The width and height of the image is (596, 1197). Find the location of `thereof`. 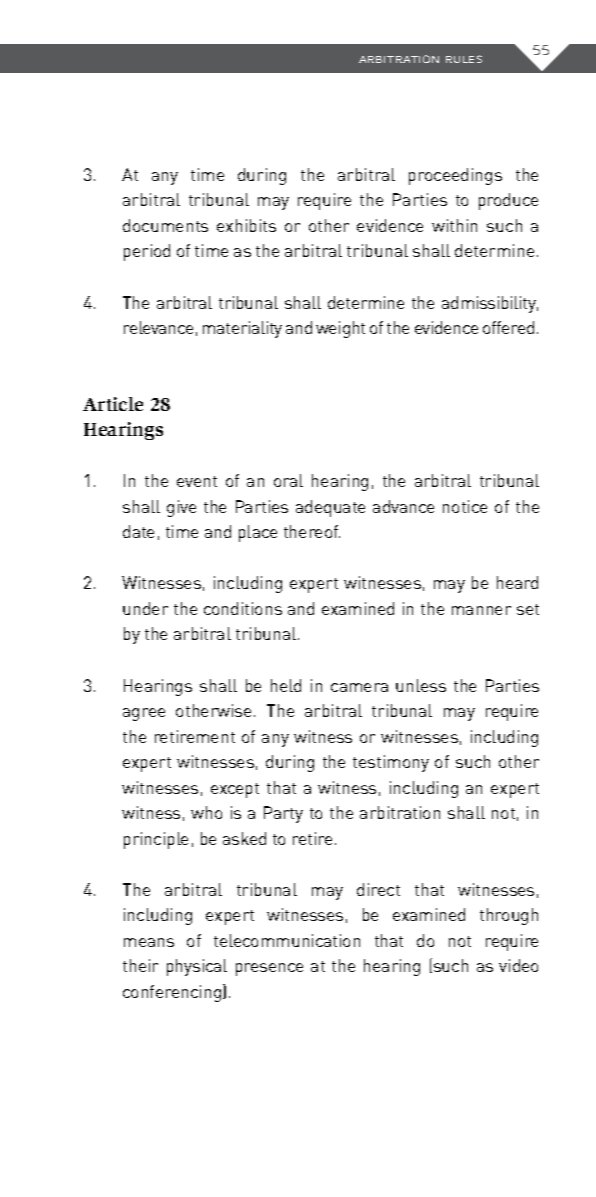

thereof is located at coordinates (312, 531).
